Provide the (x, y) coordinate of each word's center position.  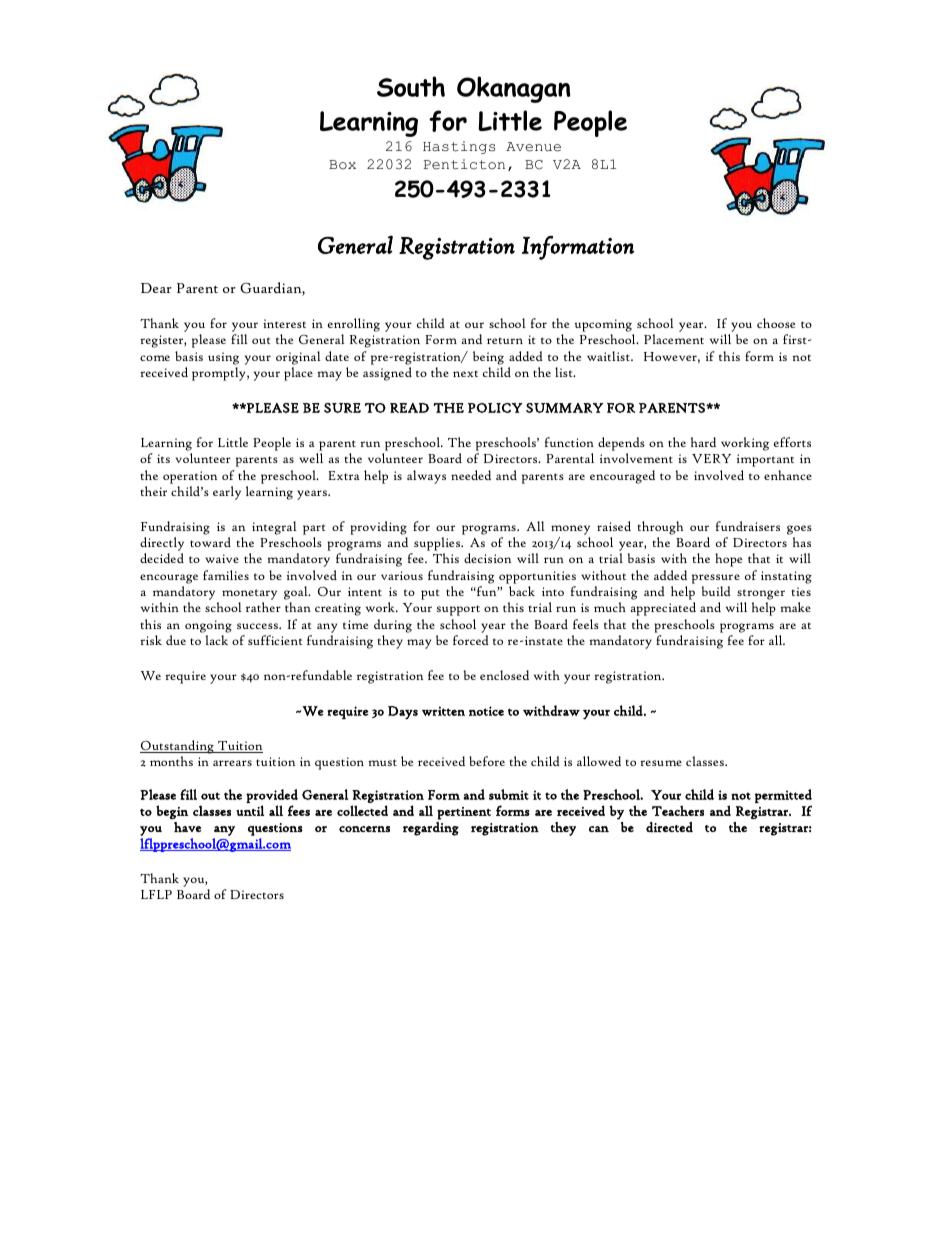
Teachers (678, 810)
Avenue (533, 147)
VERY (711, 458)
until (250, 810)
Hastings (459, 147)
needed (471, 475)
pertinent (464, 813)
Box (342, 165)
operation (190, 477)
